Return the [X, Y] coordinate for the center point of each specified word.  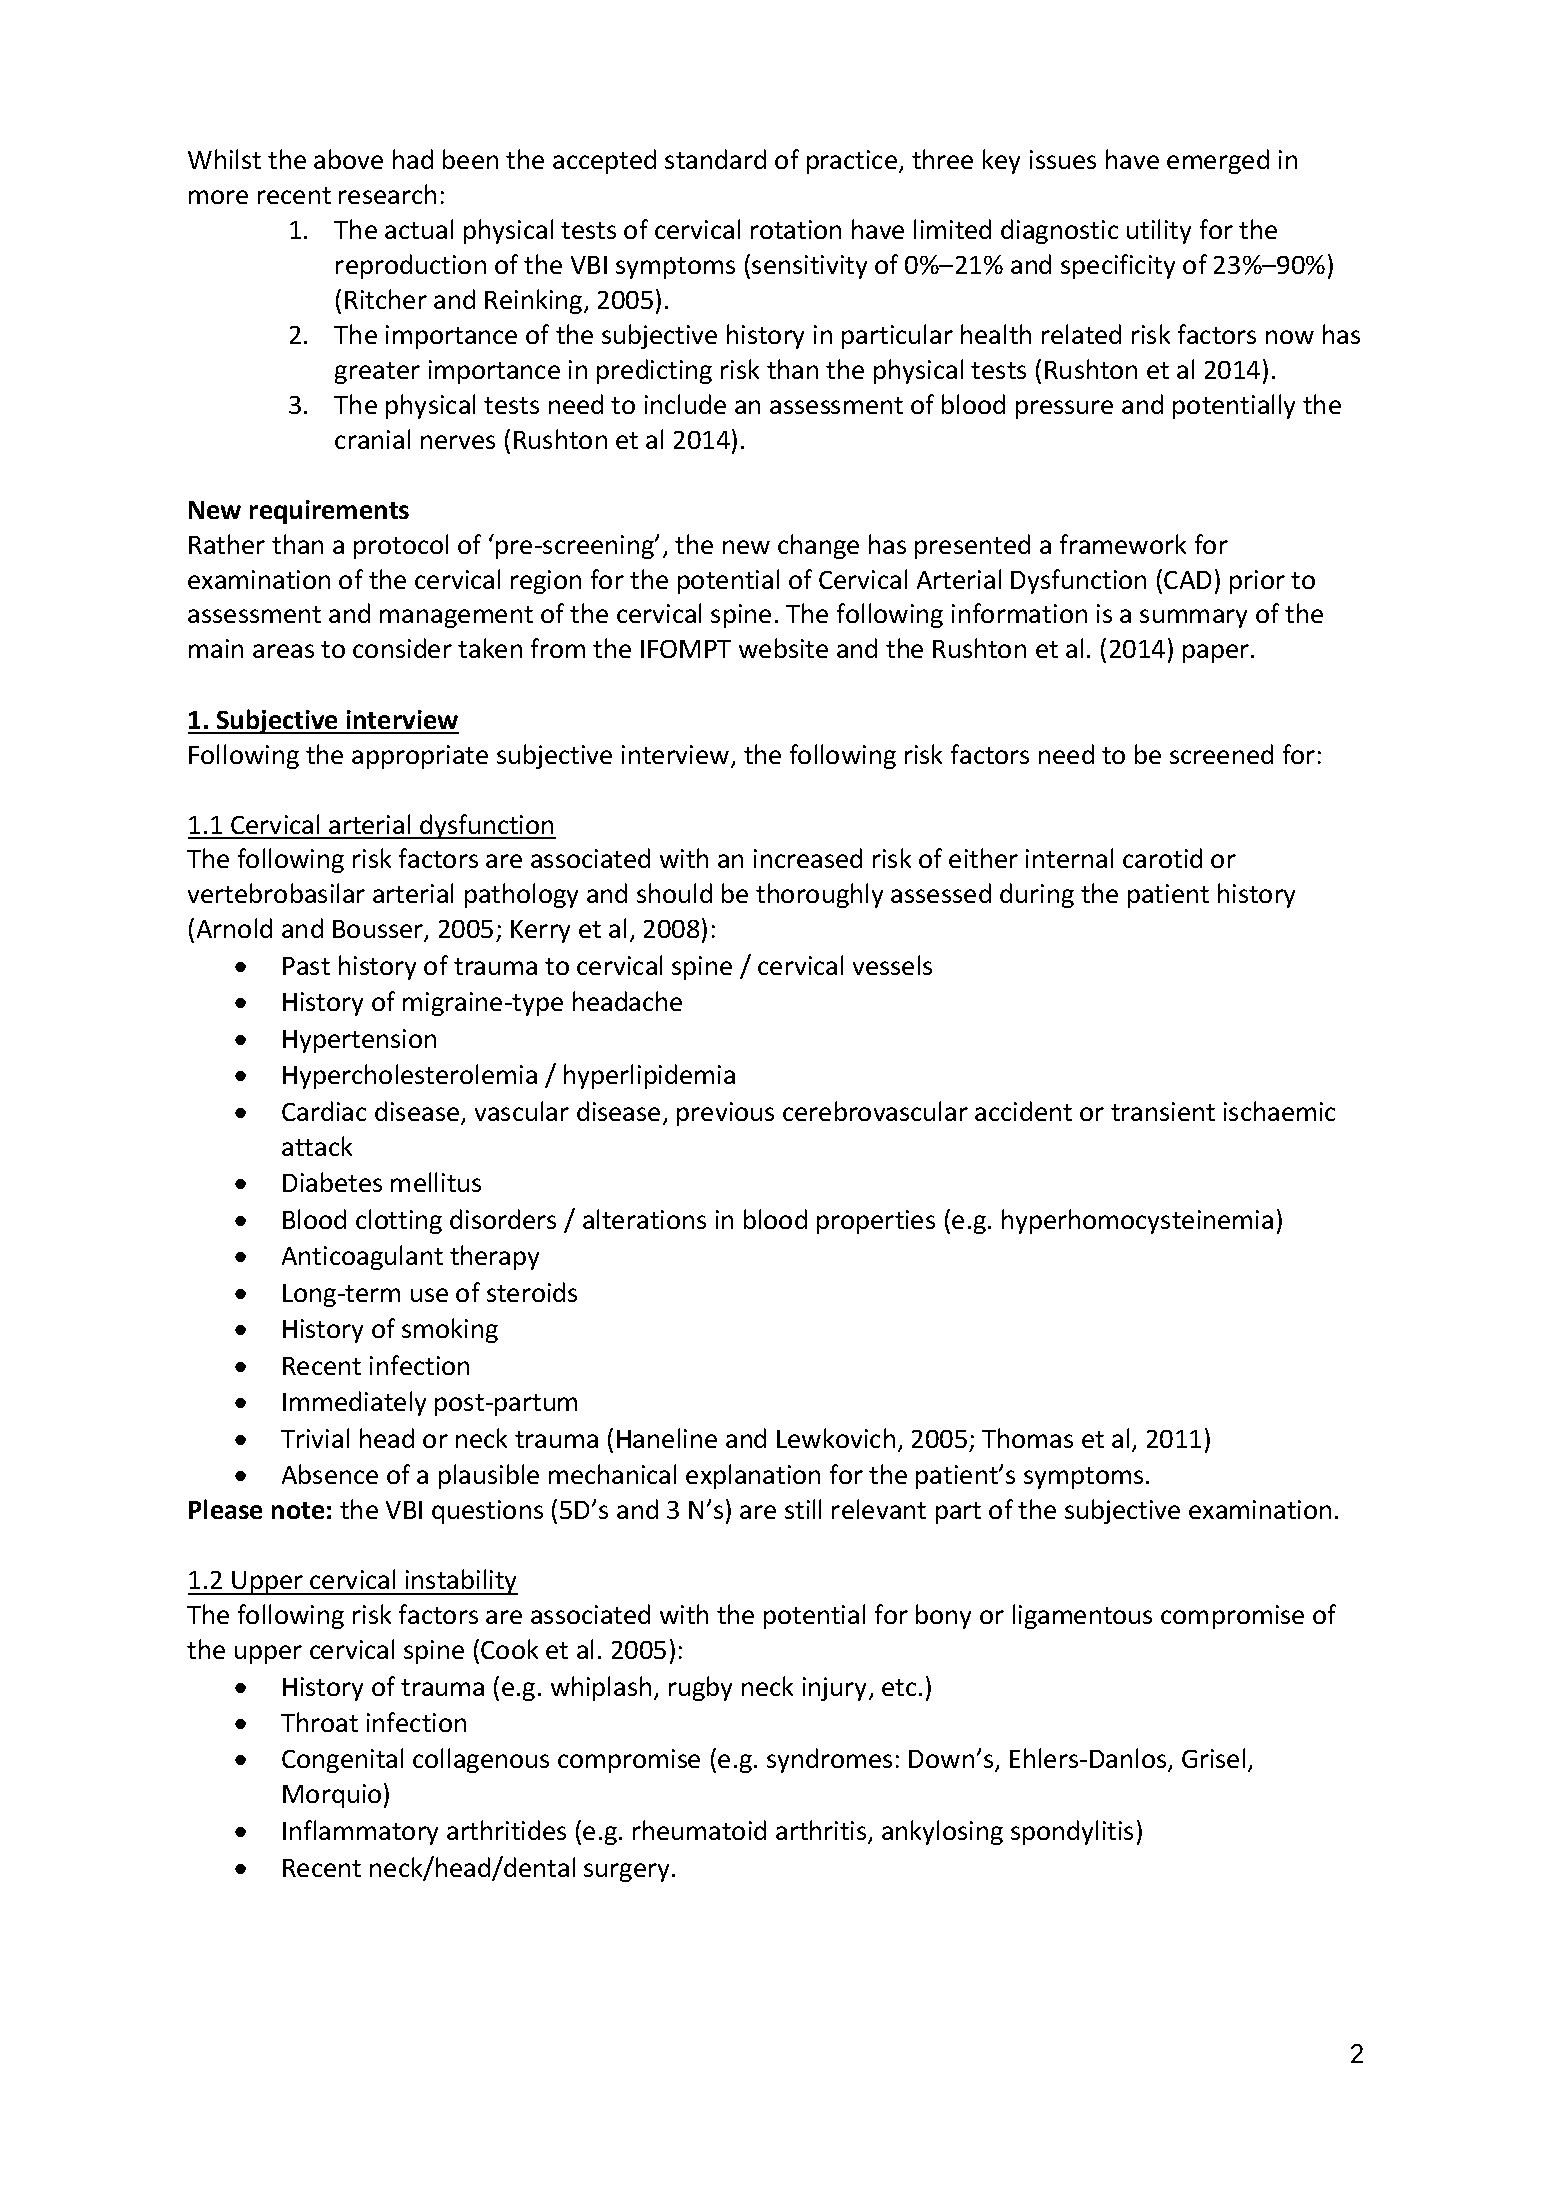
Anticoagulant [362, 1257]
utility [1159, 231]
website [783, 648]
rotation [796, 229]
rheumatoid [699, 1830]
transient [1163, 1111]
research [387, 194]
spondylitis [1072, 1832]
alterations [644, 1219]
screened [1221, 754]
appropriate [420, 757]
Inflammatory [360, 1832]
